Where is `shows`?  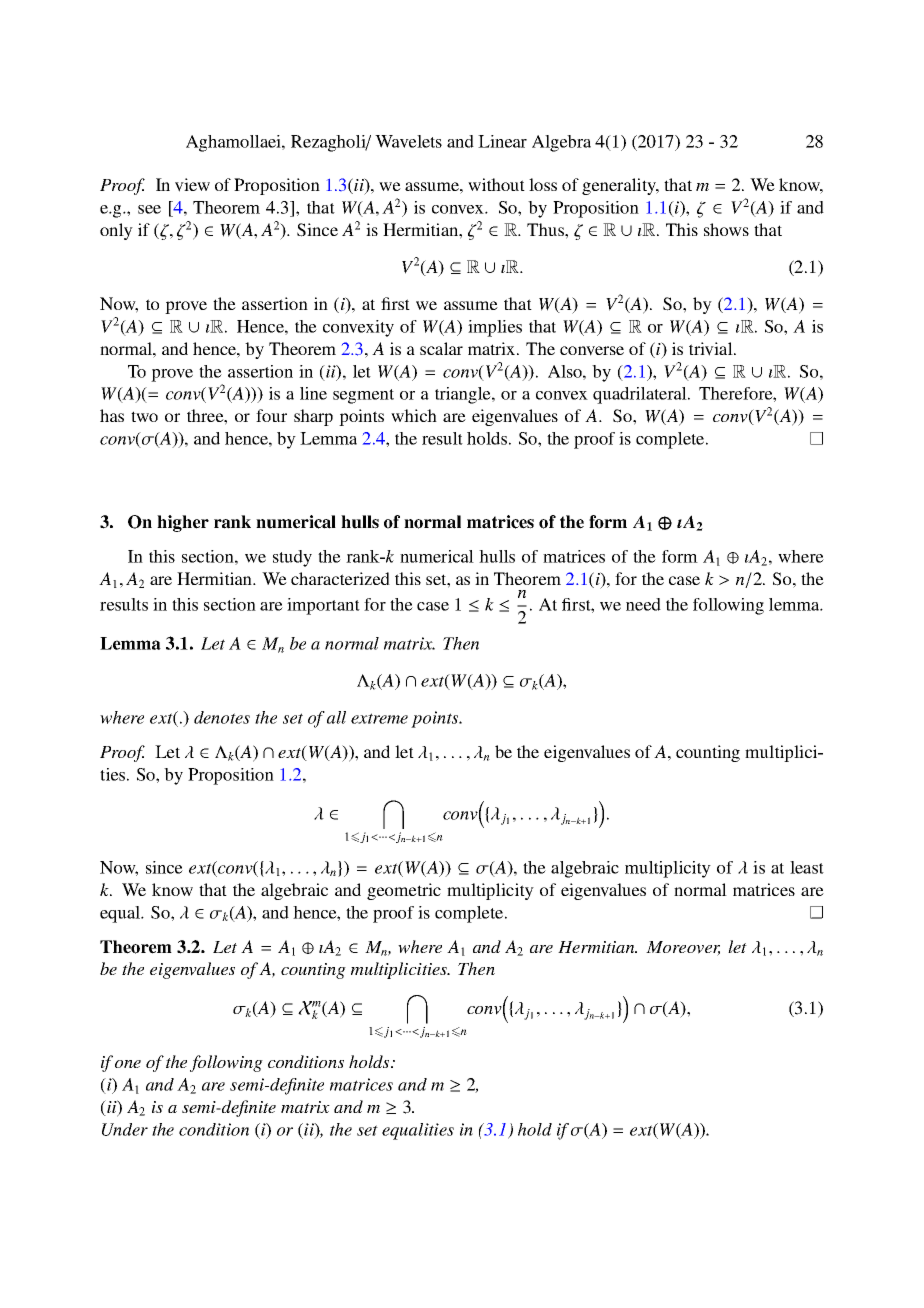
shows is located at coordinates (726, 229).
